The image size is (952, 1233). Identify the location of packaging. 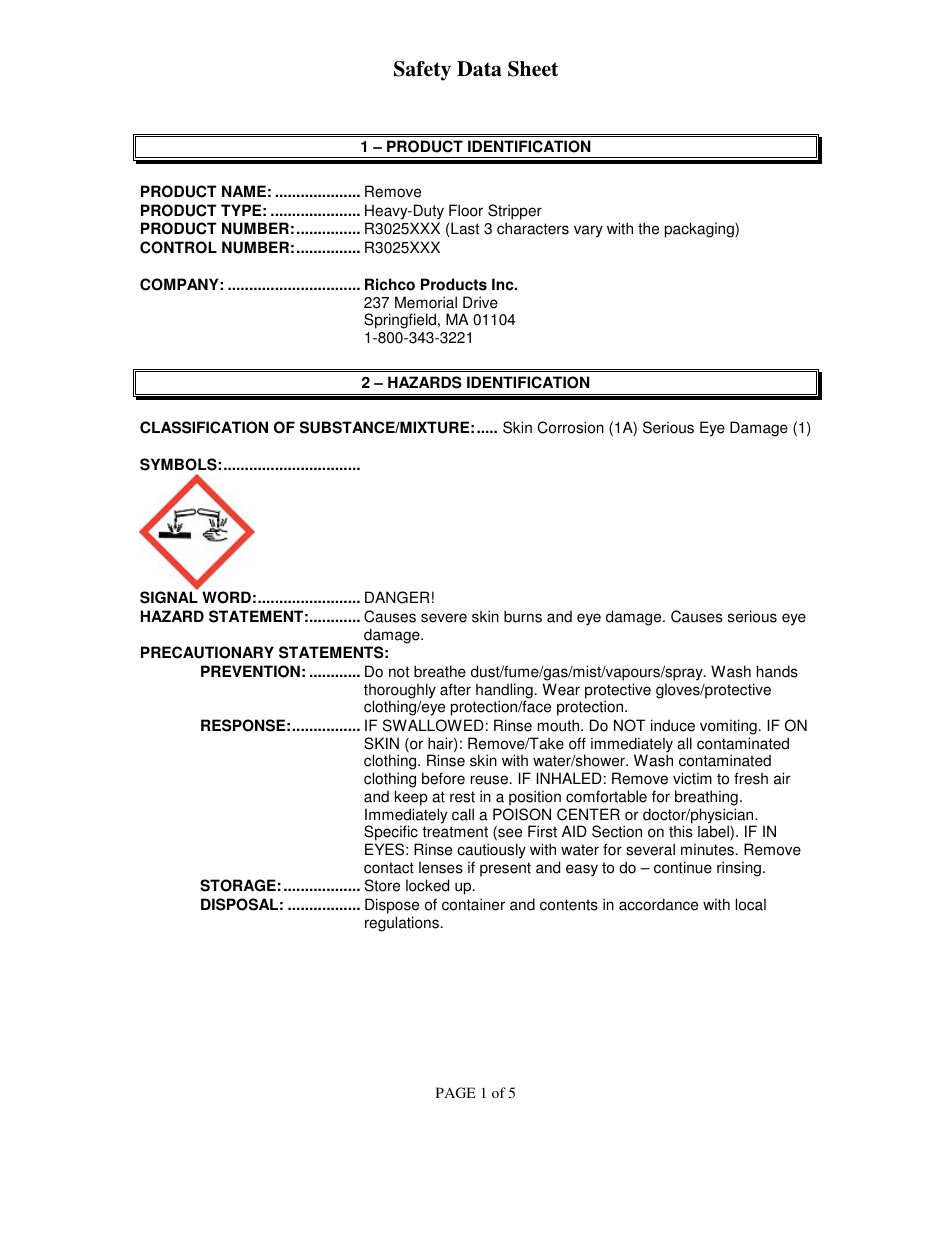
(700, 230).
